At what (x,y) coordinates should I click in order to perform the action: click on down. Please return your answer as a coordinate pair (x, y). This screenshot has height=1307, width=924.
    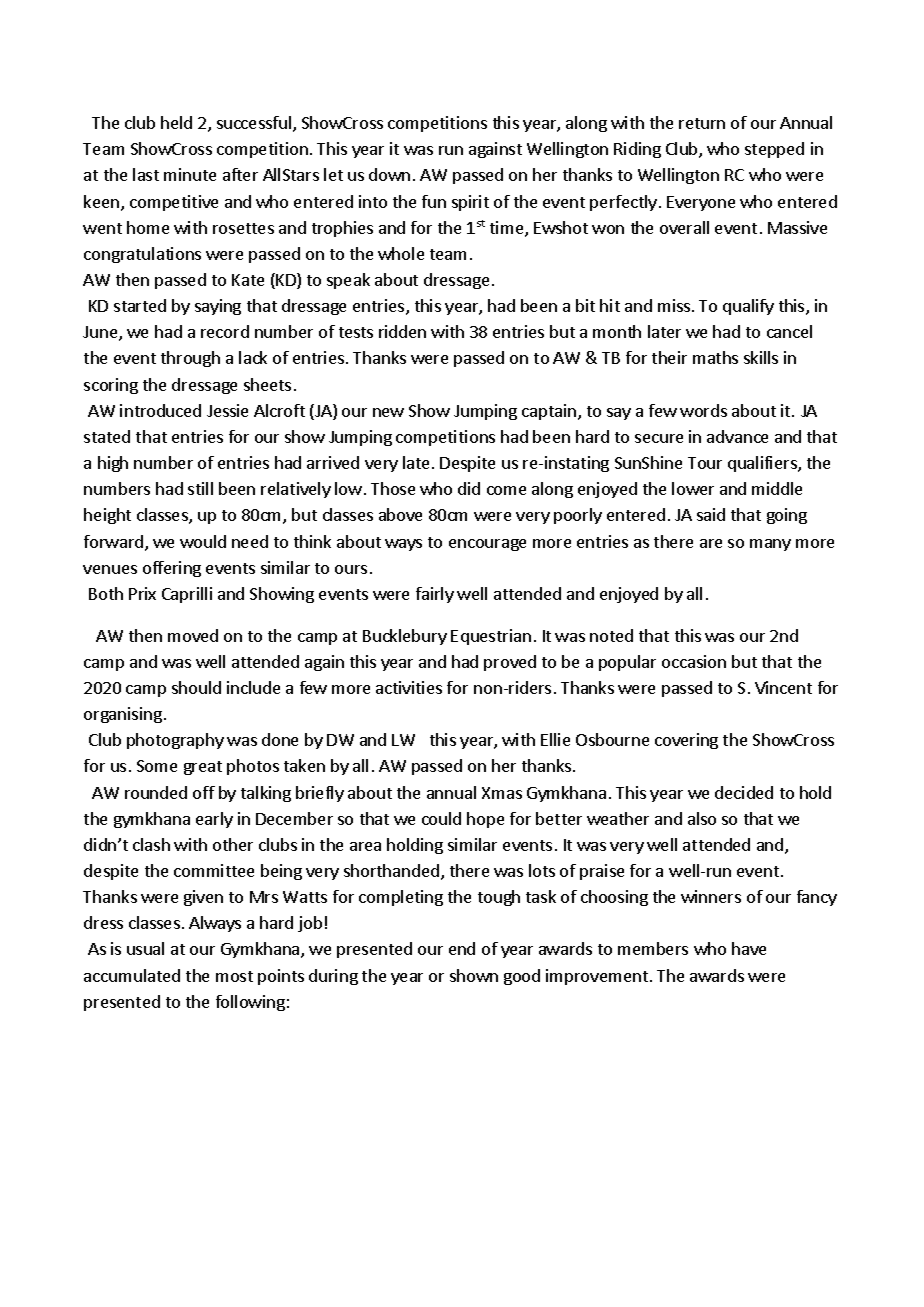
    Looking at the image, I should click on (389, 174).
